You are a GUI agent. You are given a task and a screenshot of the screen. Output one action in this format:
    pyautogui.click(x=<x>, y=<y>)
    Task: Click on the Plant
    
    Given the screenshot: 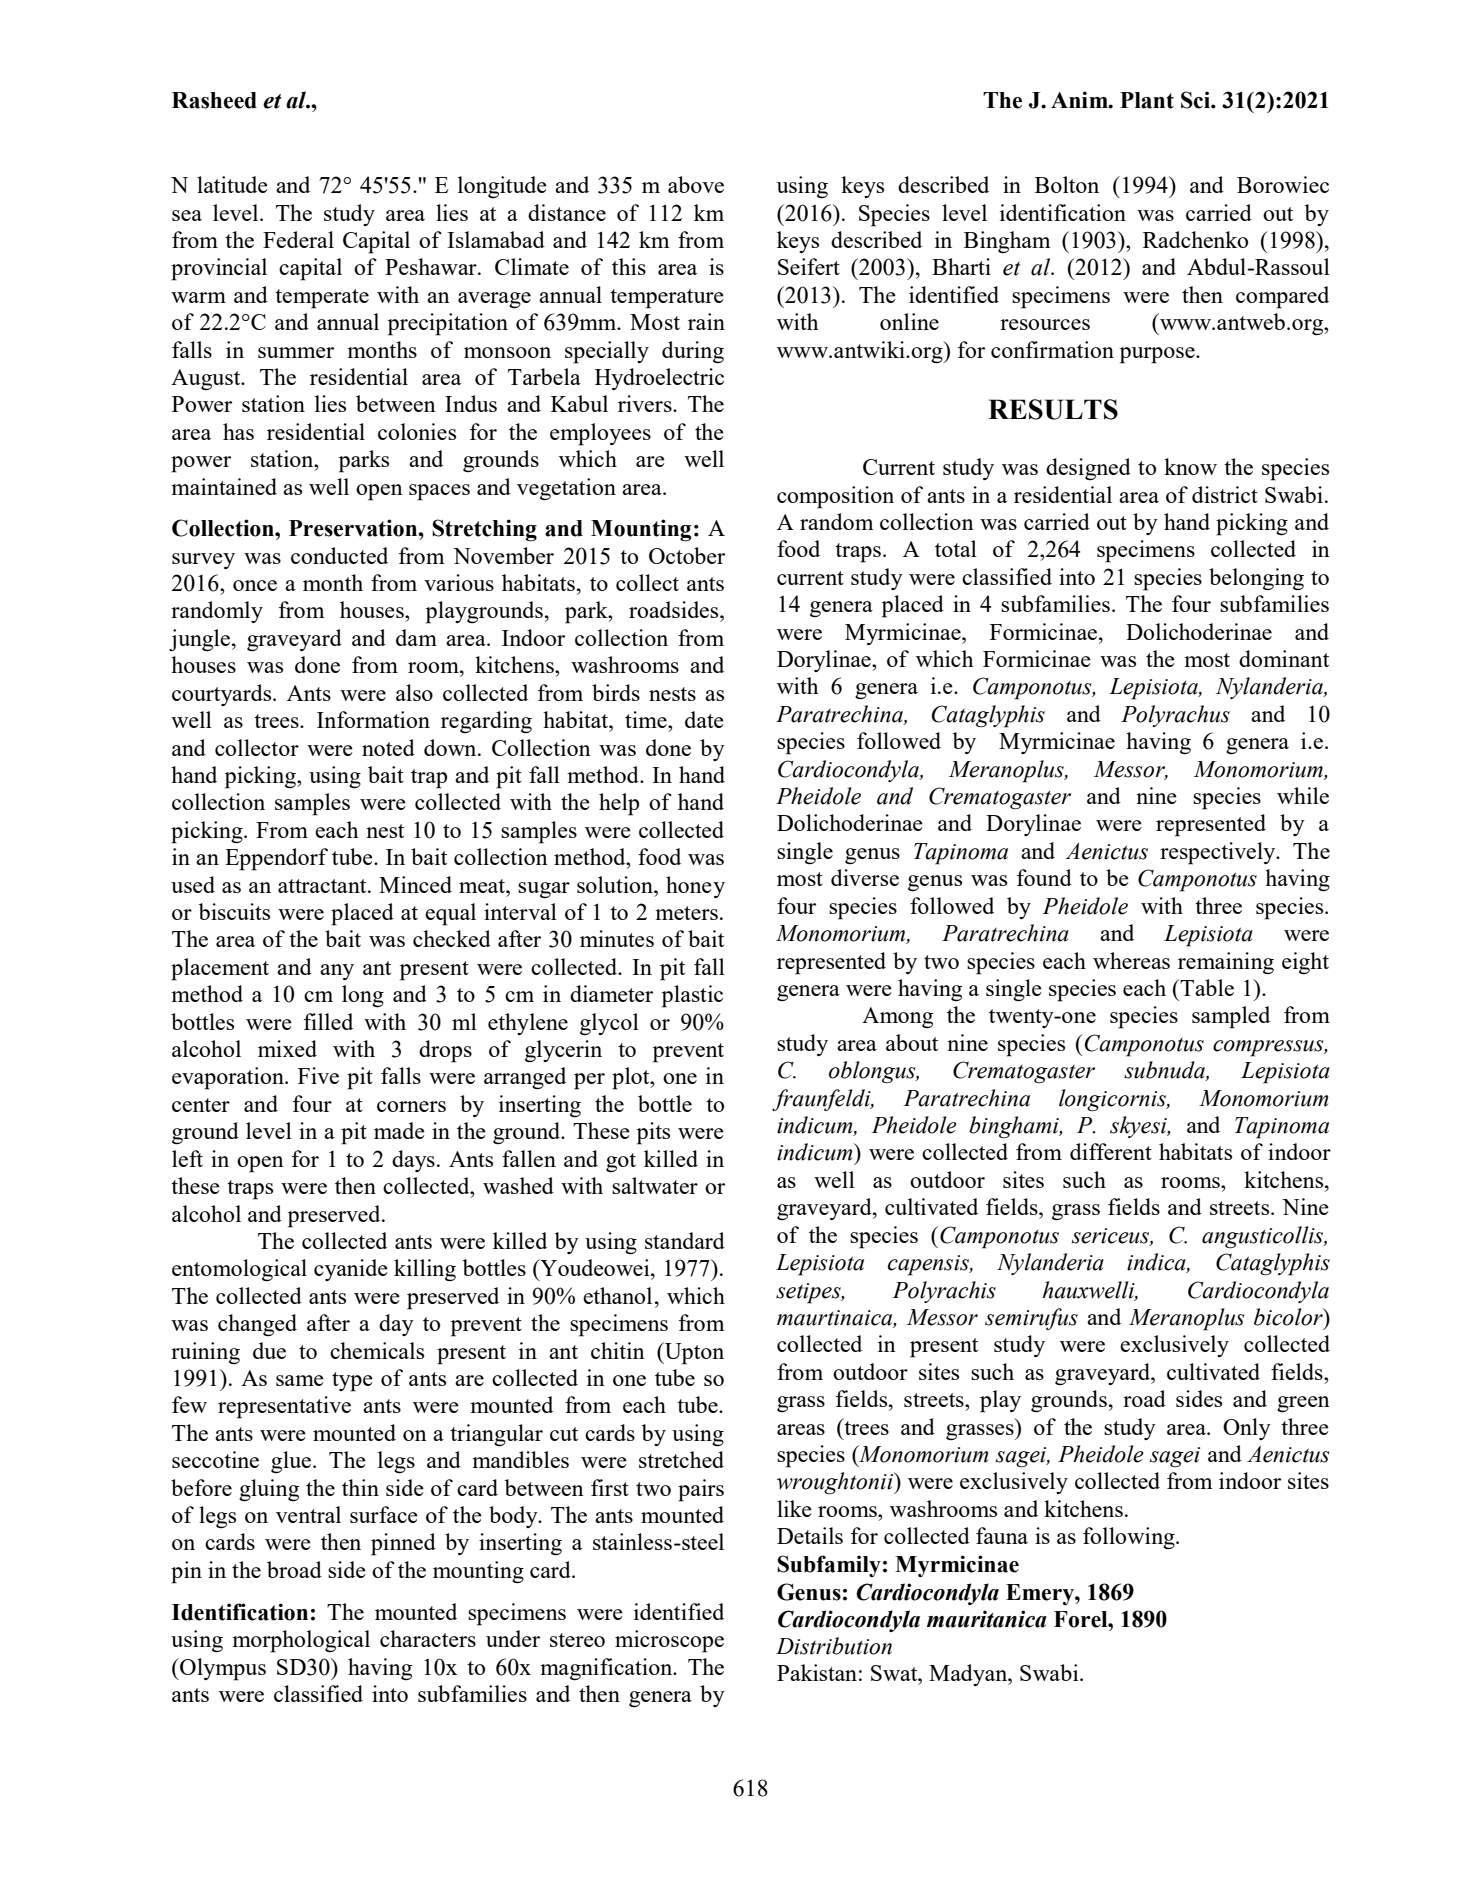 What is the action you would take?
    pyautogui.click(x=1147, y=100)
